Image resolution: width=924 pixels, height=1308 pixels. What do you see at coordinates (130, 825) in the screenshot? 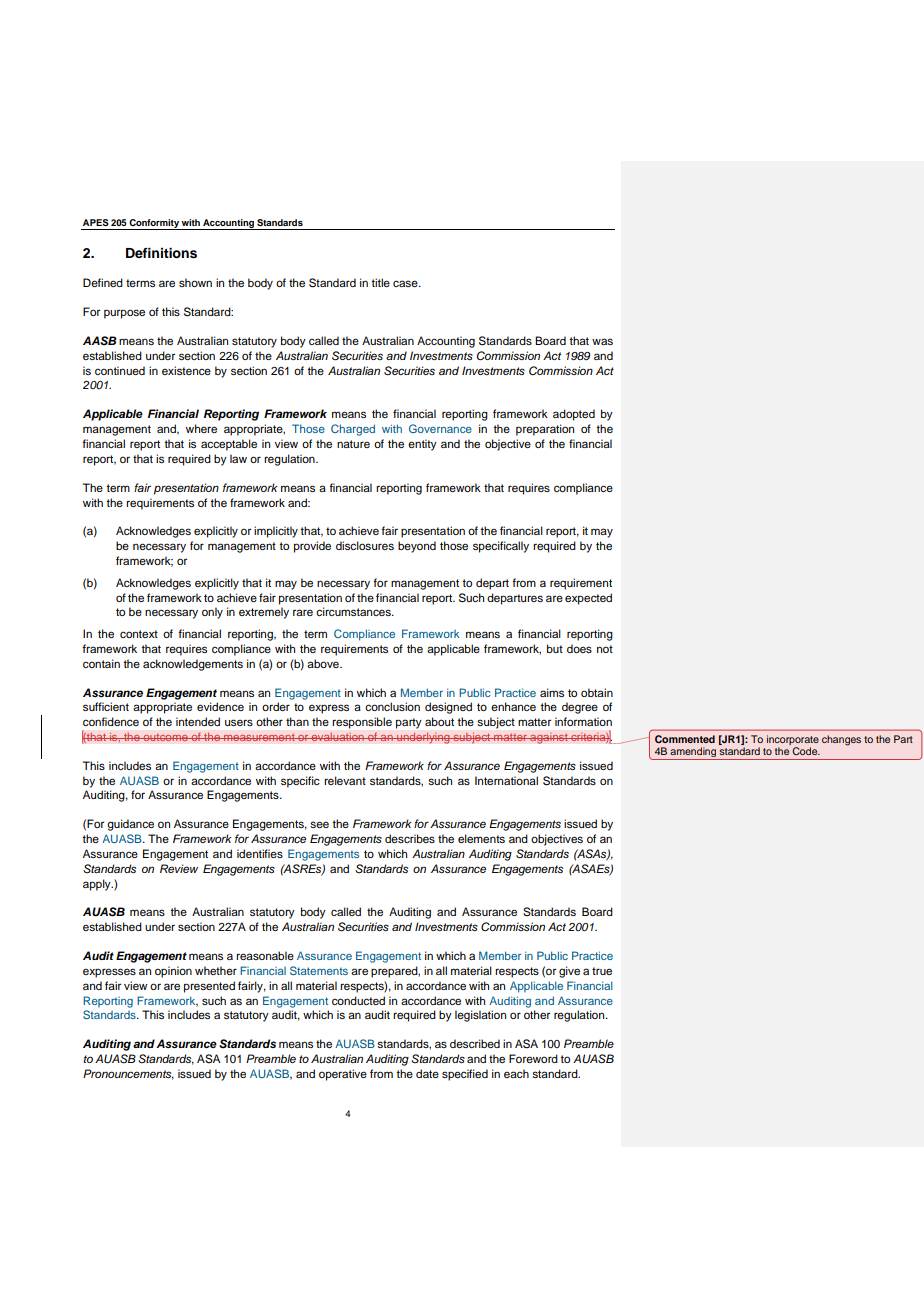
I see `guidance` at bounding box center [130, 825].
